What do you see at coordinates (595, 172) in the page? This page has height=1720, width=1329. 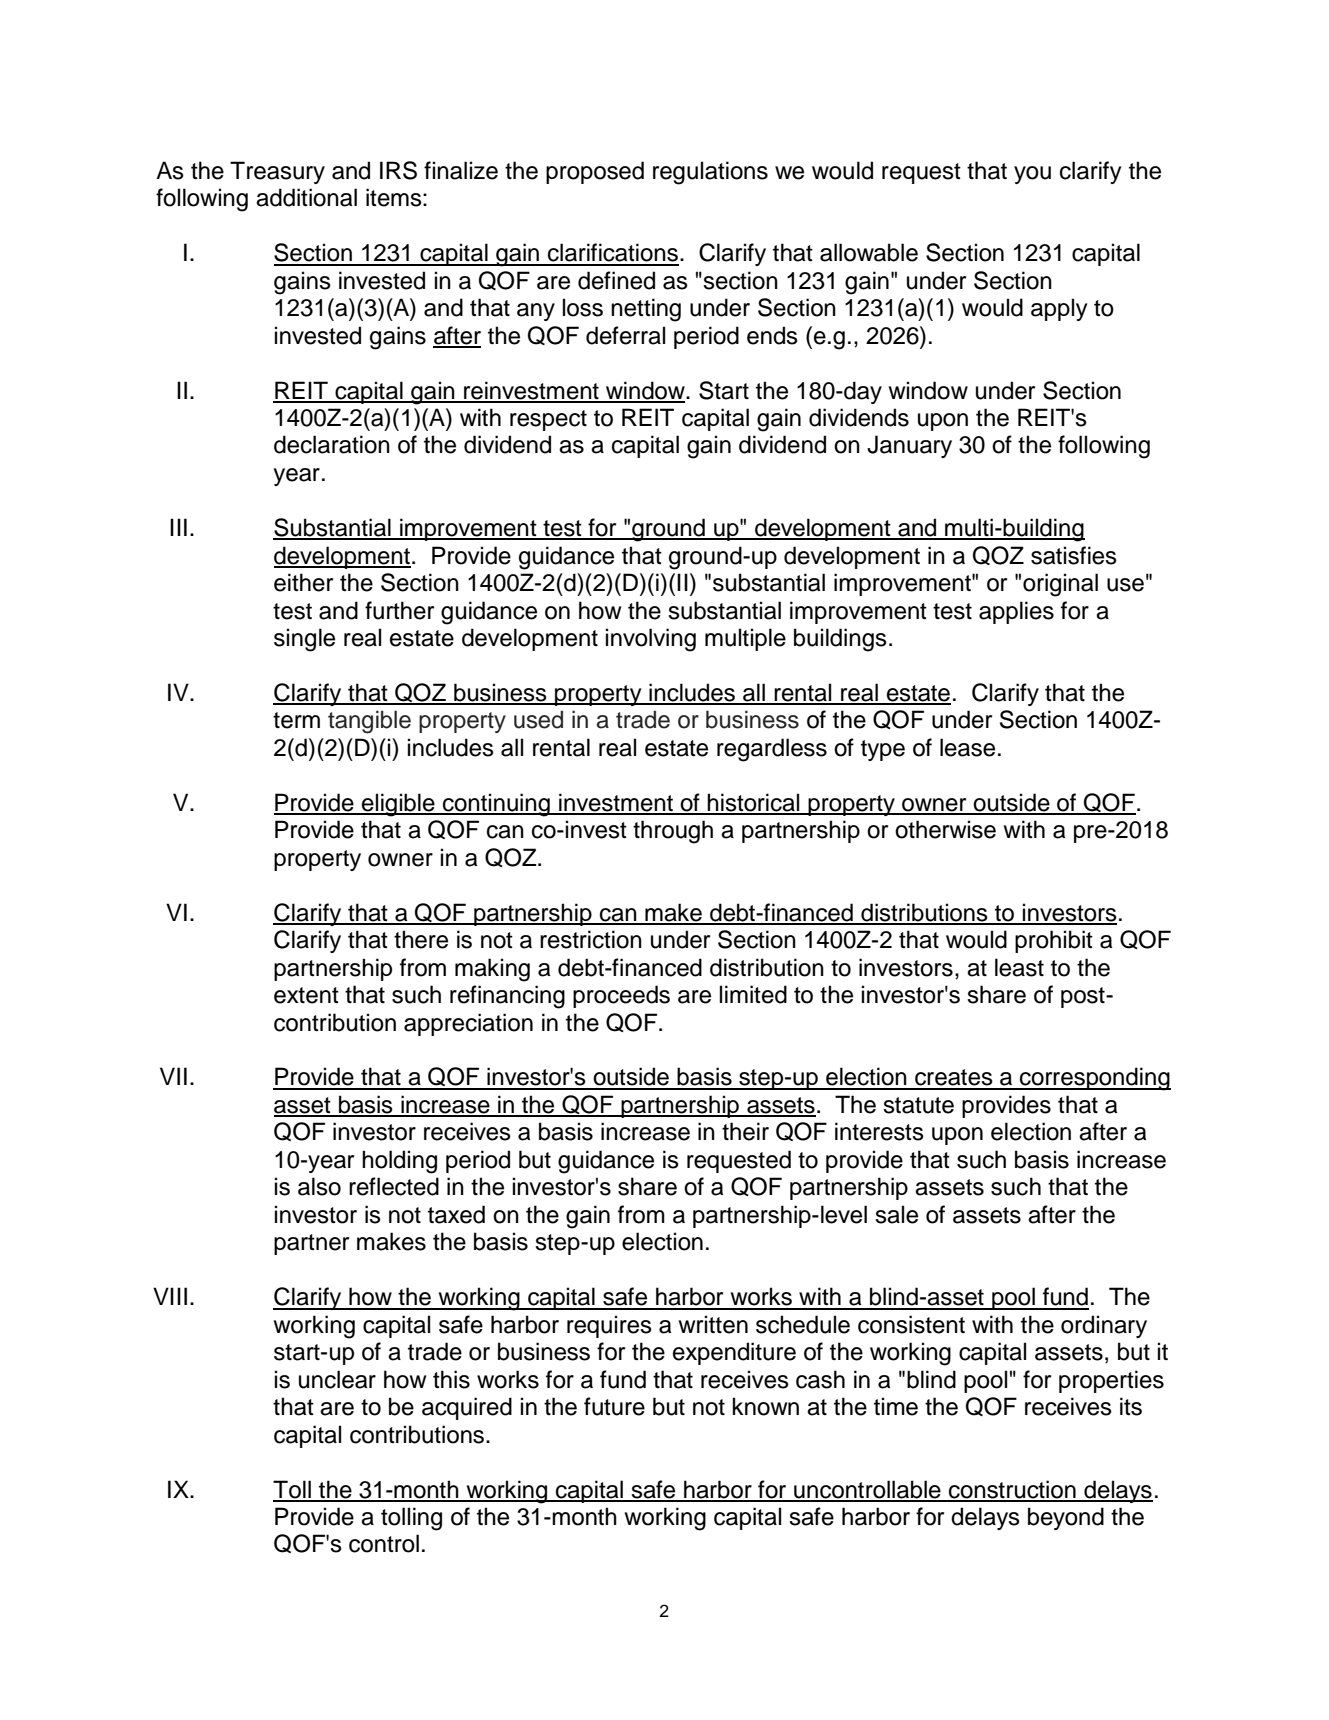 I see `proposed` at bounding box center [595, 172].
